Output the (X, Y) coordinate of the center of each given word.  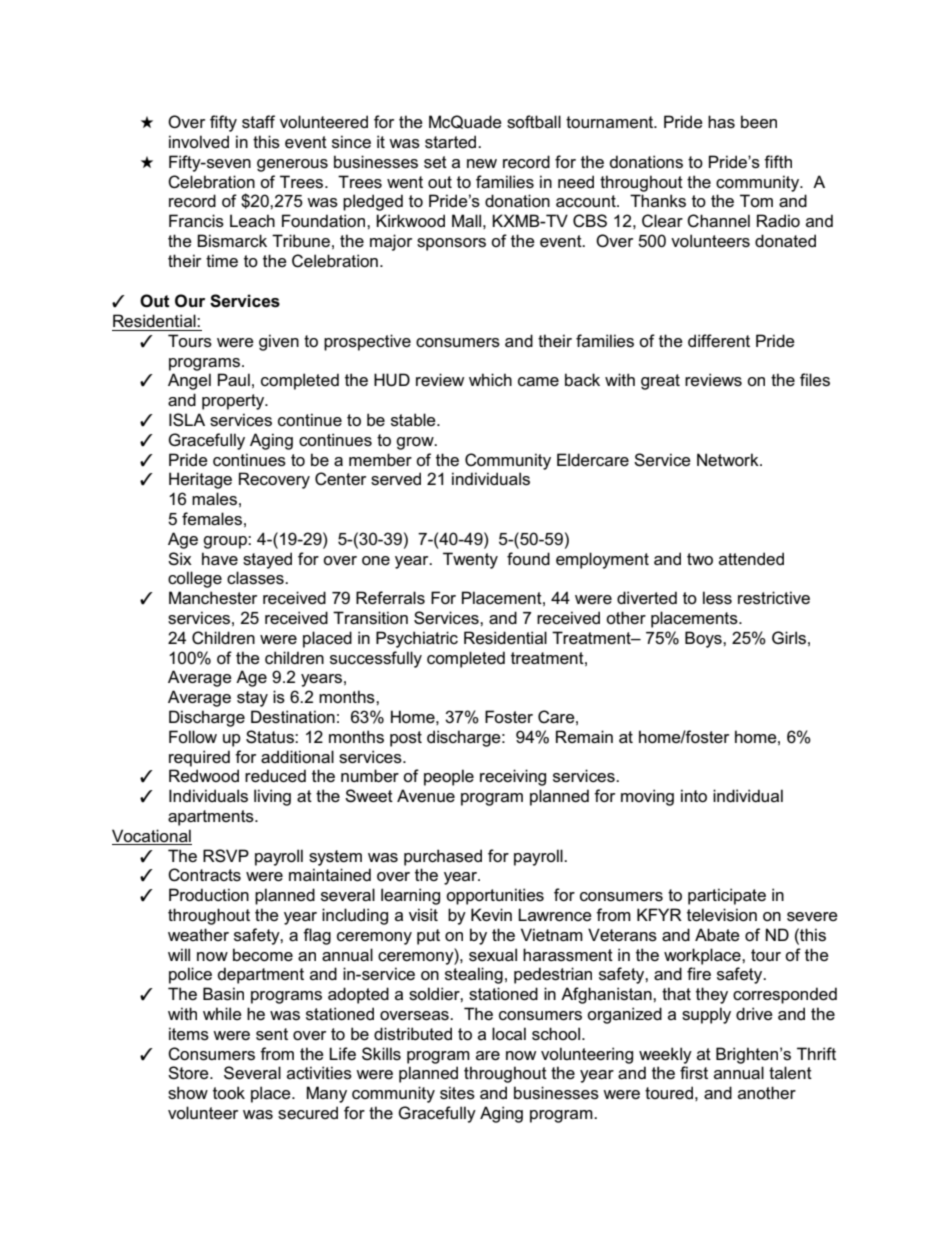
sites (457, 1093)
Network (729, 459)
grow (416, 443)
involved (199, 141)
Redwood (204, 775)
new (482, 163)
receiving (513, 777)
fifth (778, 161)
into (694, 795)
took (229, 1092)
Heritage (200, 480)
